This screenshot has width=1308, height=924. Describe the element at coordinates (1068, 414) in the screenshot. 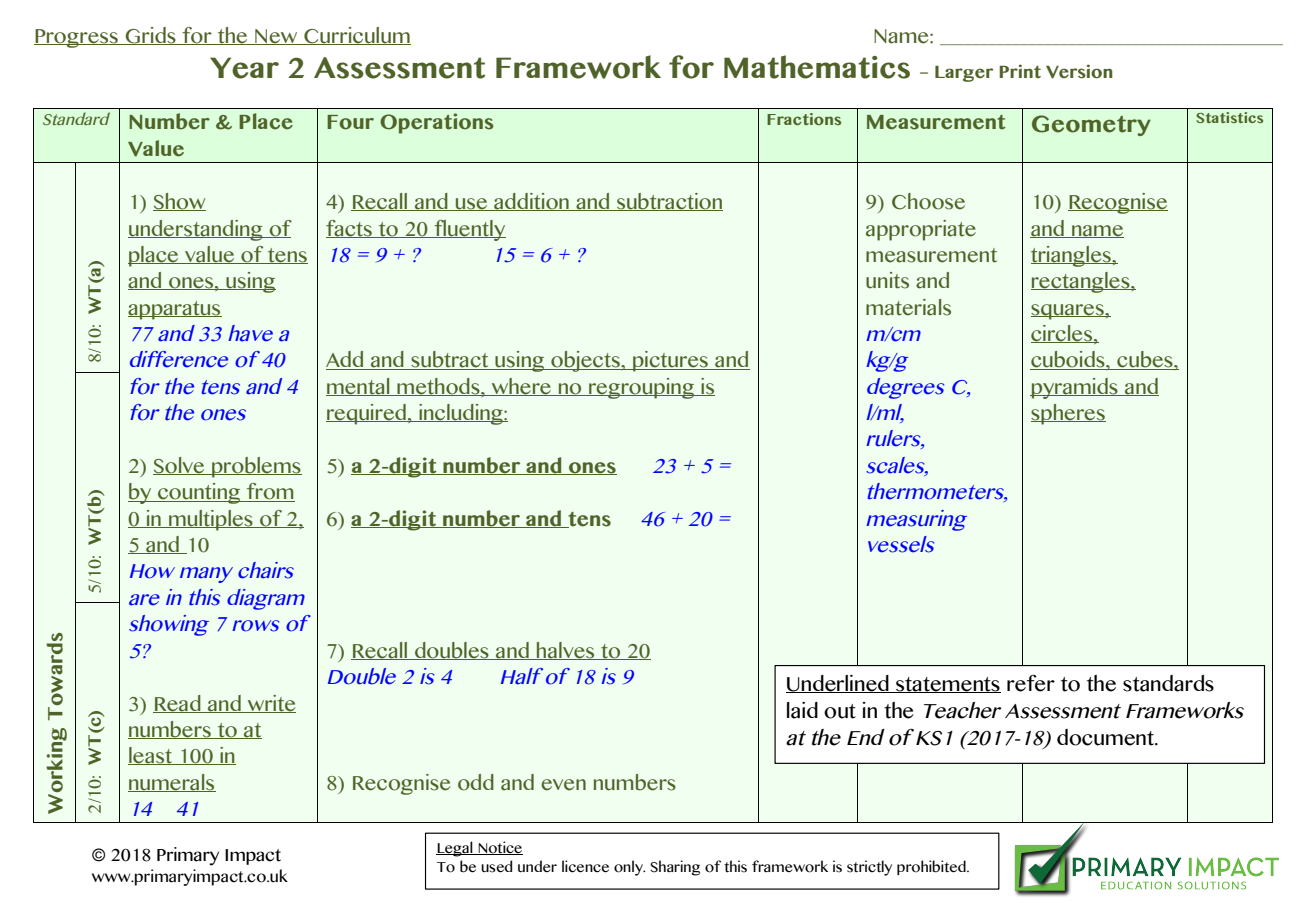

I see `spheres` at that location.
